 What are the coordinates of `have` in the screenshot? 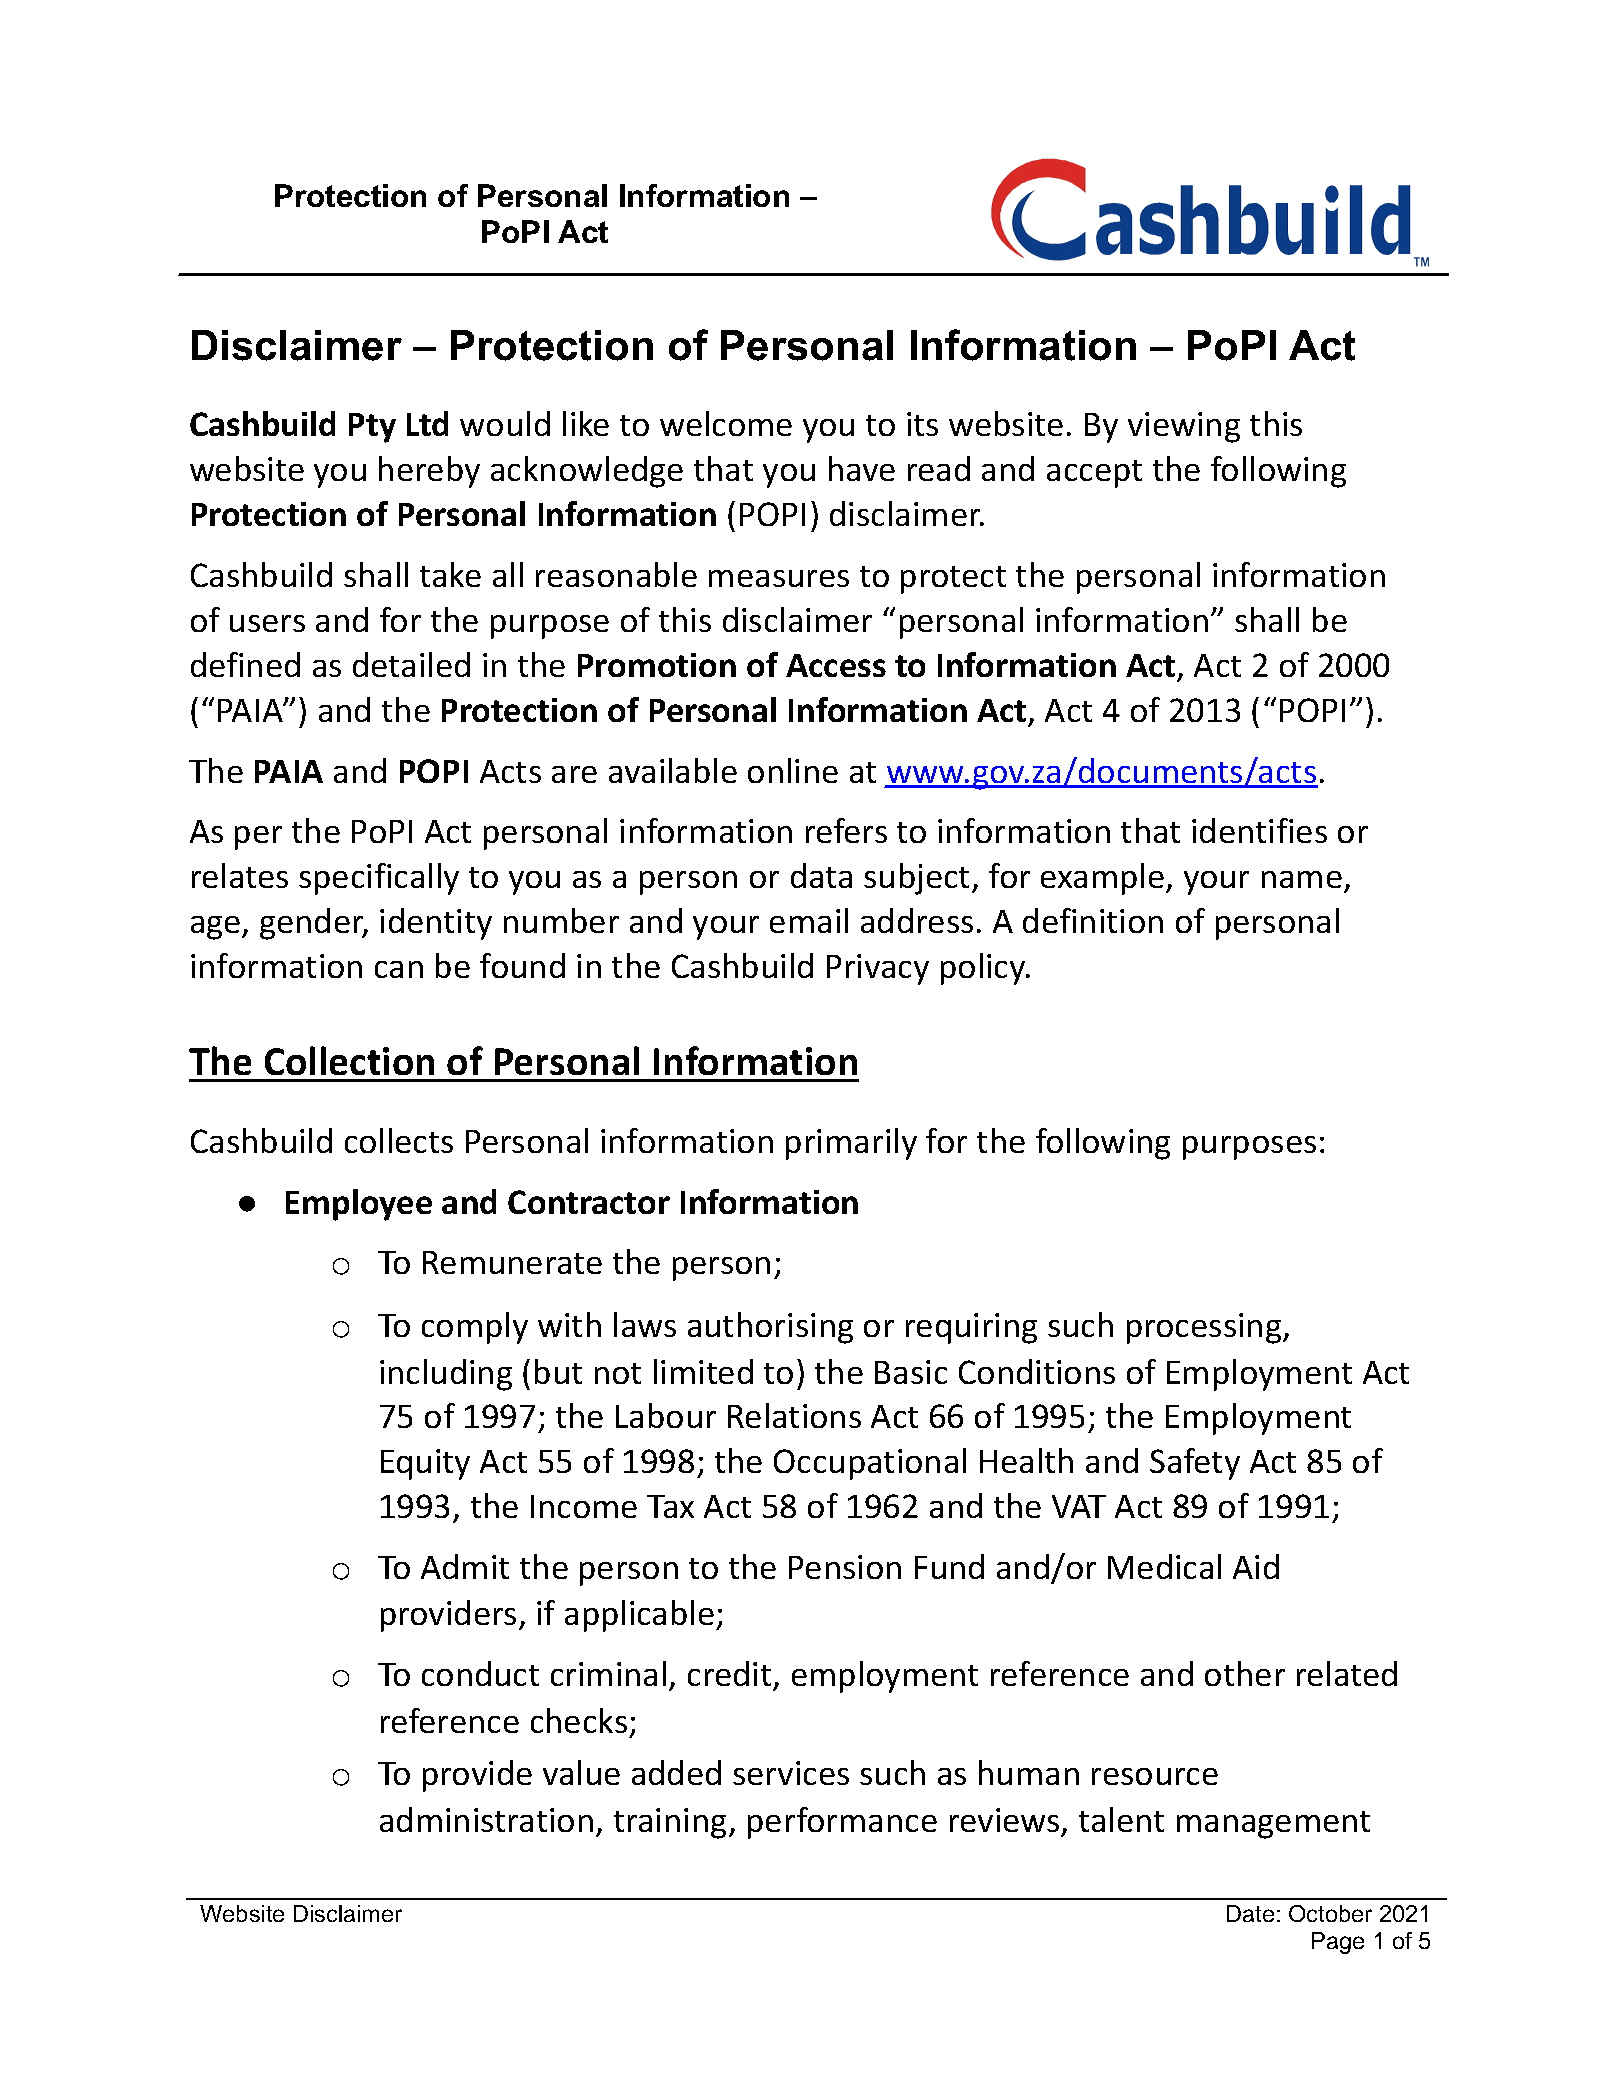 It's located at (862, 468).
